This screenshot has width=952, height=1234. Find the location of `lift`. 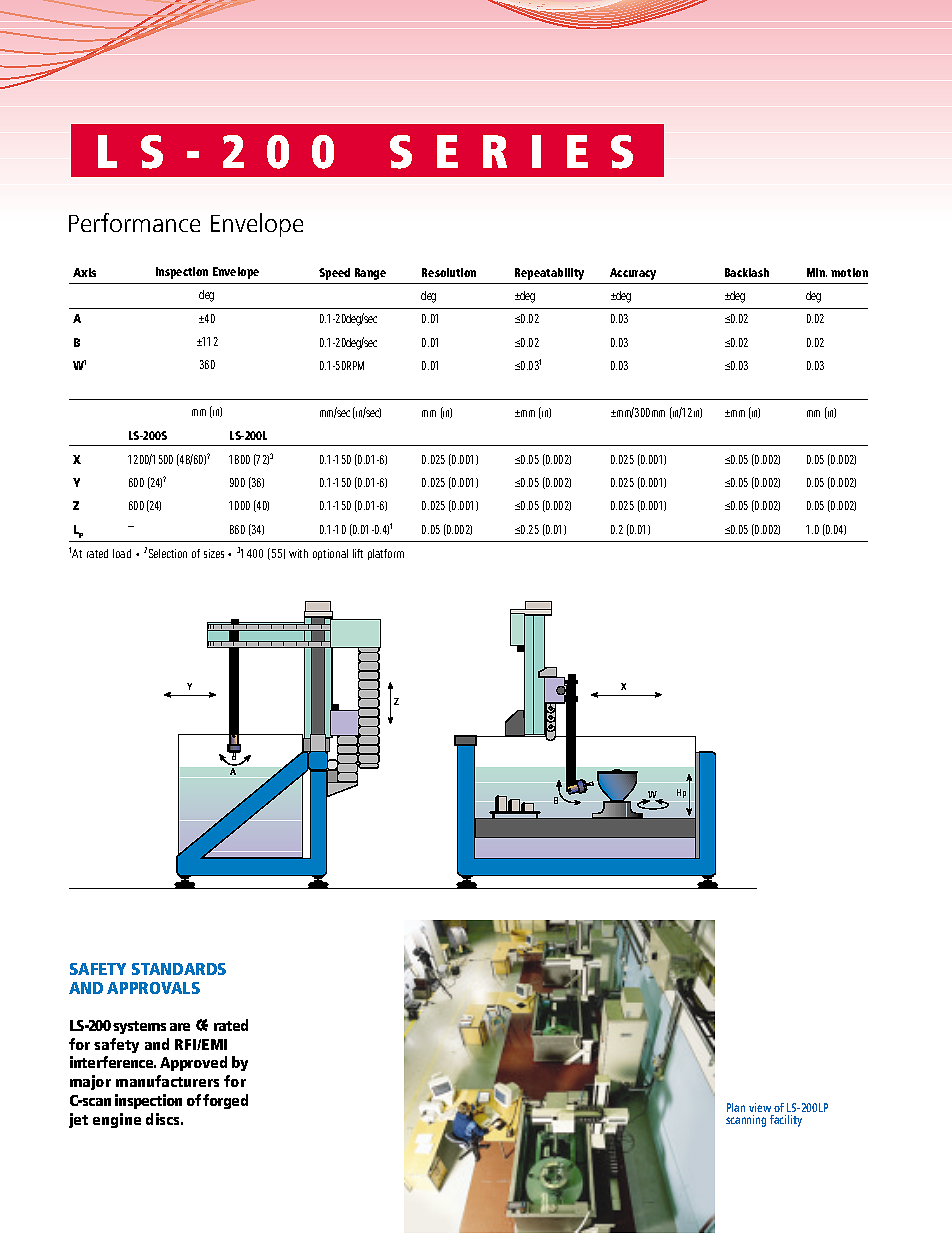

lift is located at coordinates (358, 553).
